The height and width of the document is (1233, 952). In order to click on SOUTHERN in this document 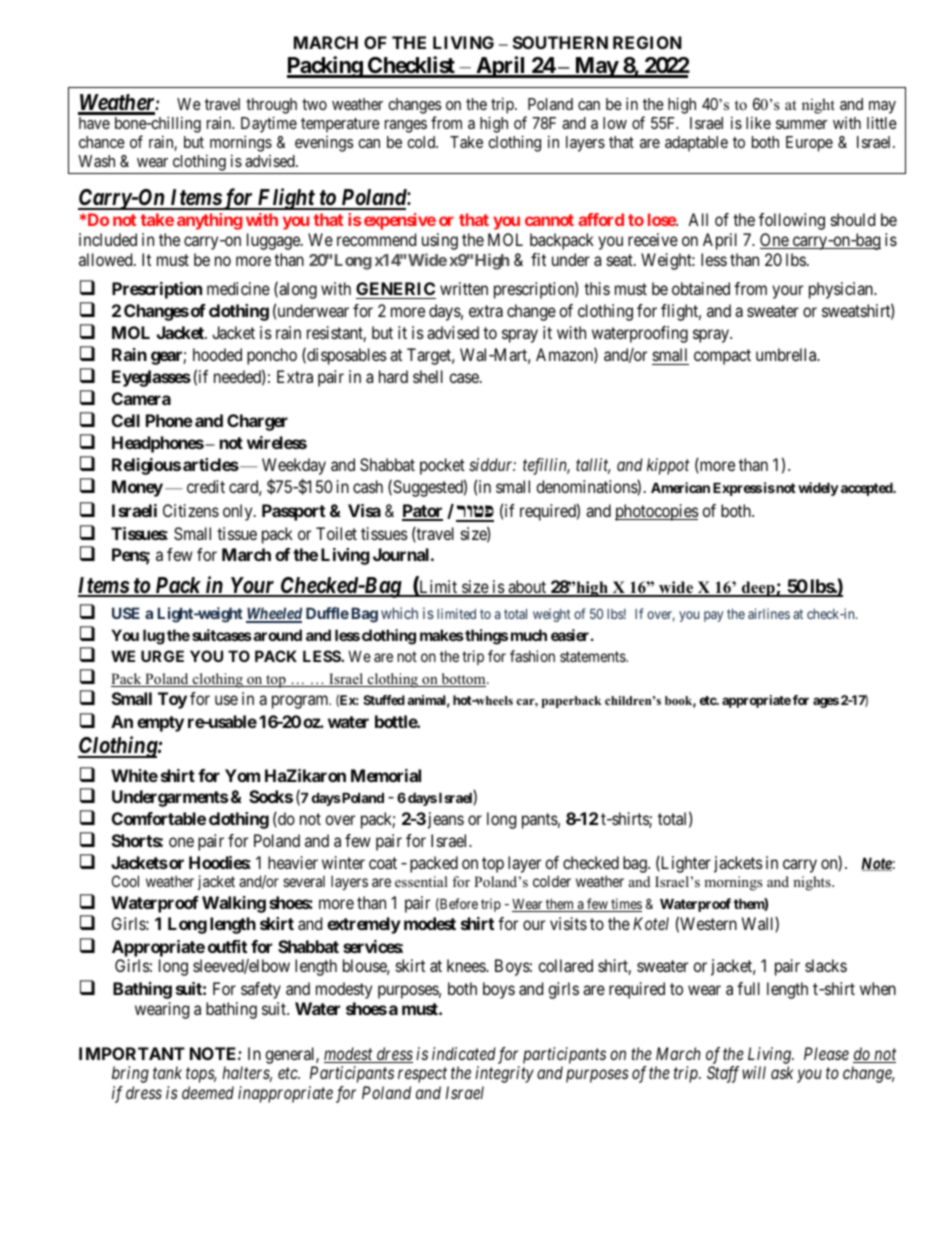, I will do `click(560, 42)`.
